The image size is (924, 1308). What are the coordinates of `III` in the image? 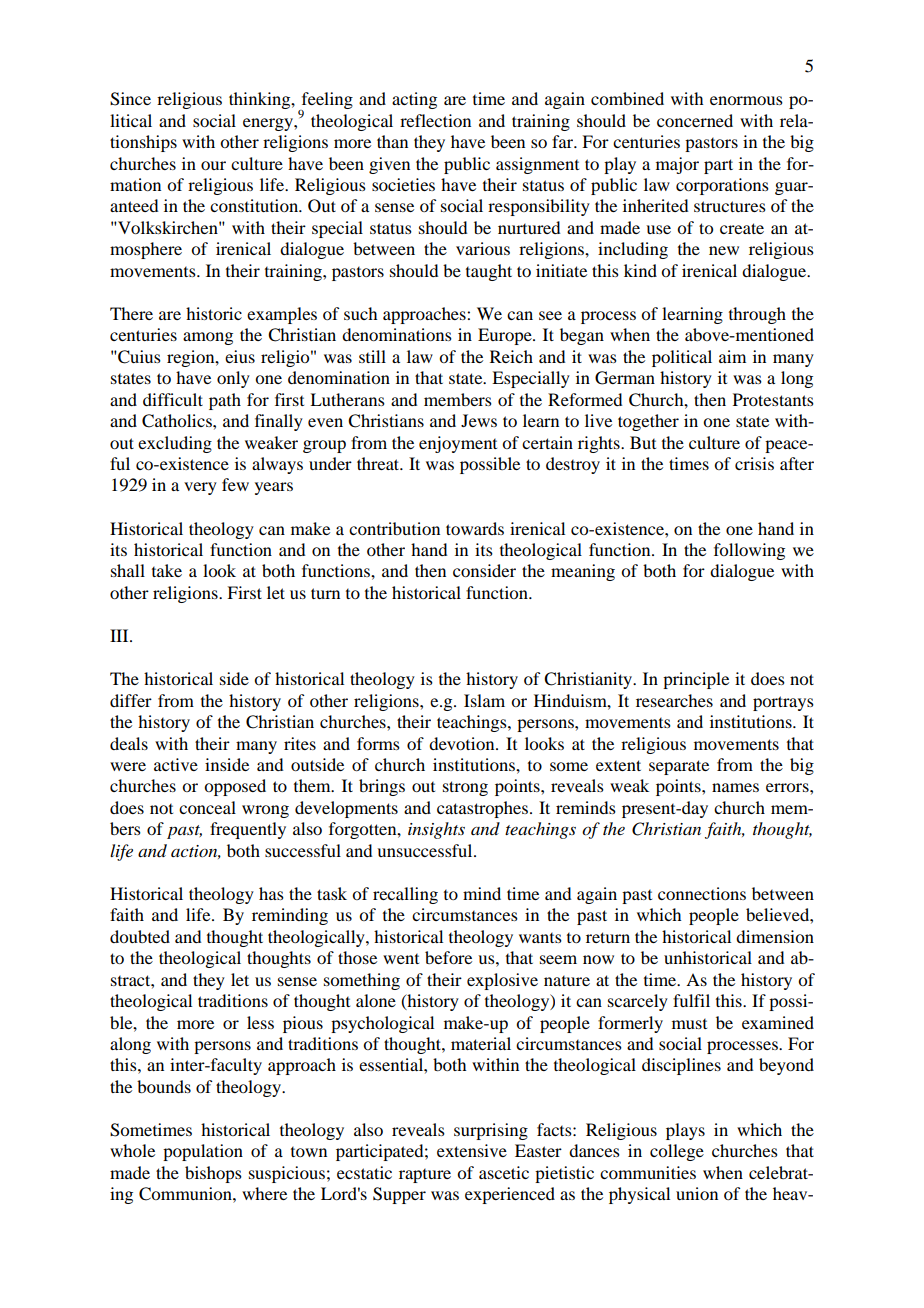 It's located at (120, 635).
